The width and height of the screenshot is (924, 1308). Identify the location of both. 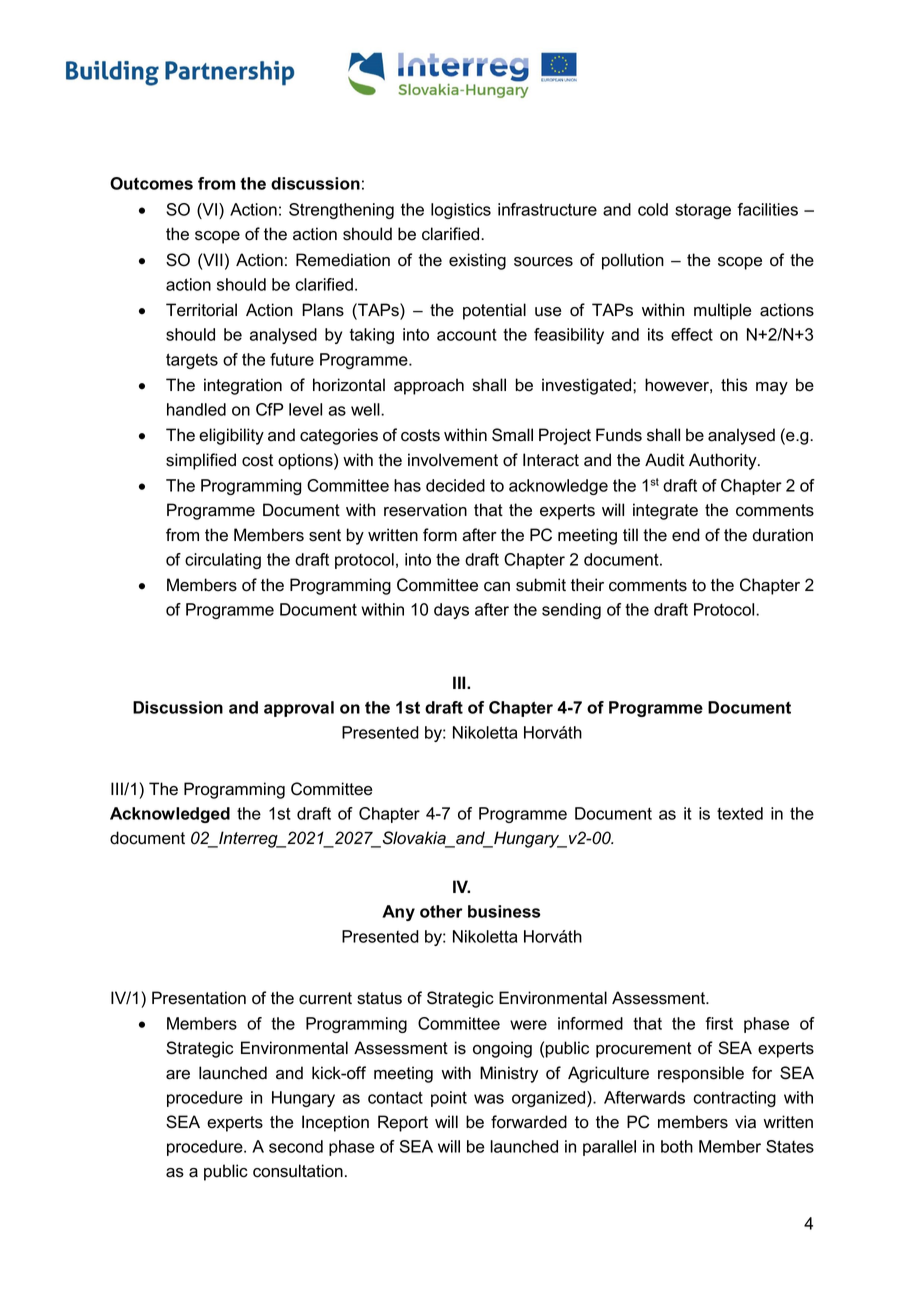
(677, 1146).
